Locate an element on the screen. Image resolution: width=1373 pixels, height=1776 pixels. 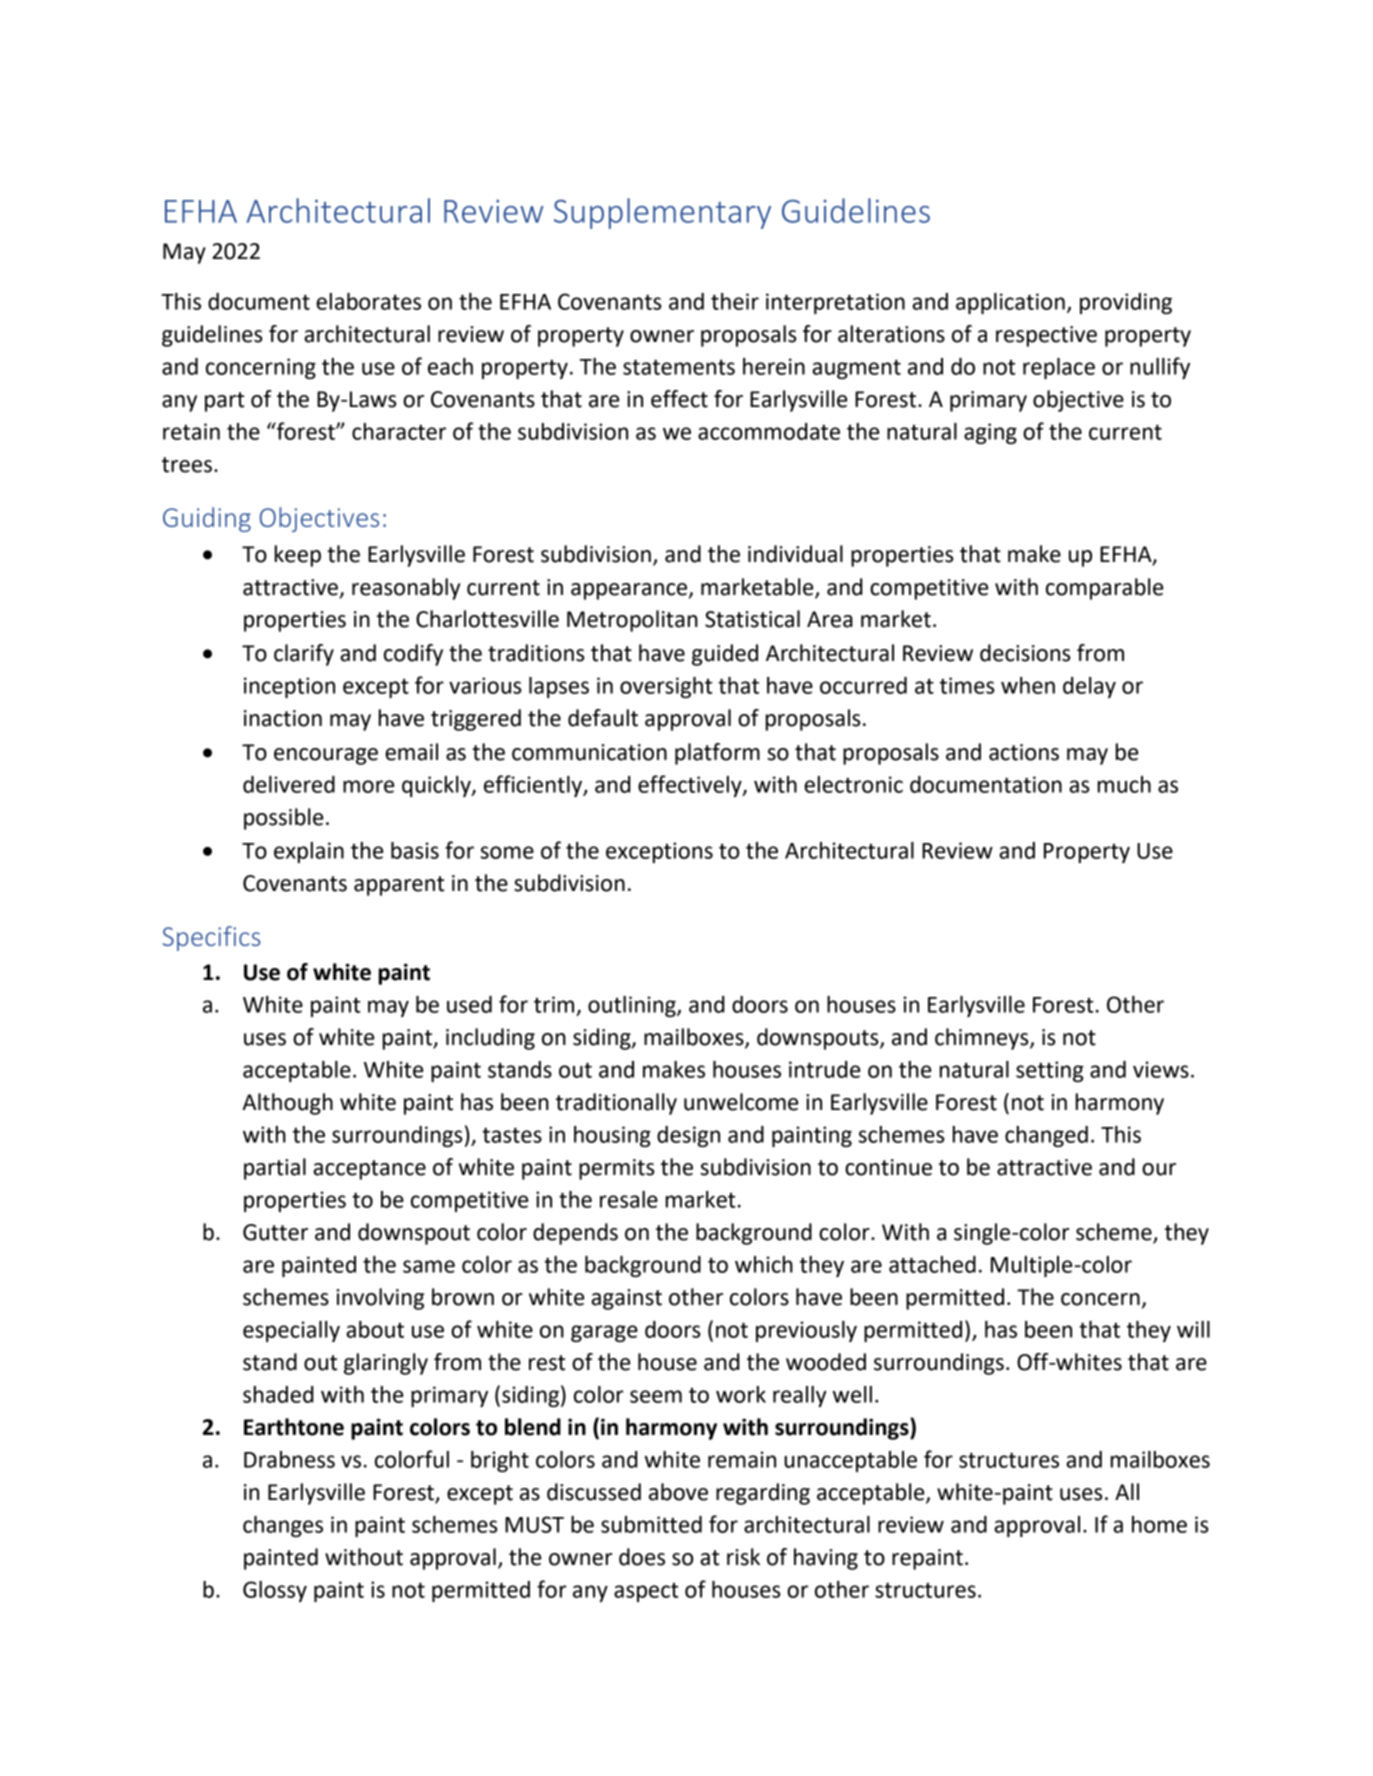
providing is located at coordinates (1126, 303).
